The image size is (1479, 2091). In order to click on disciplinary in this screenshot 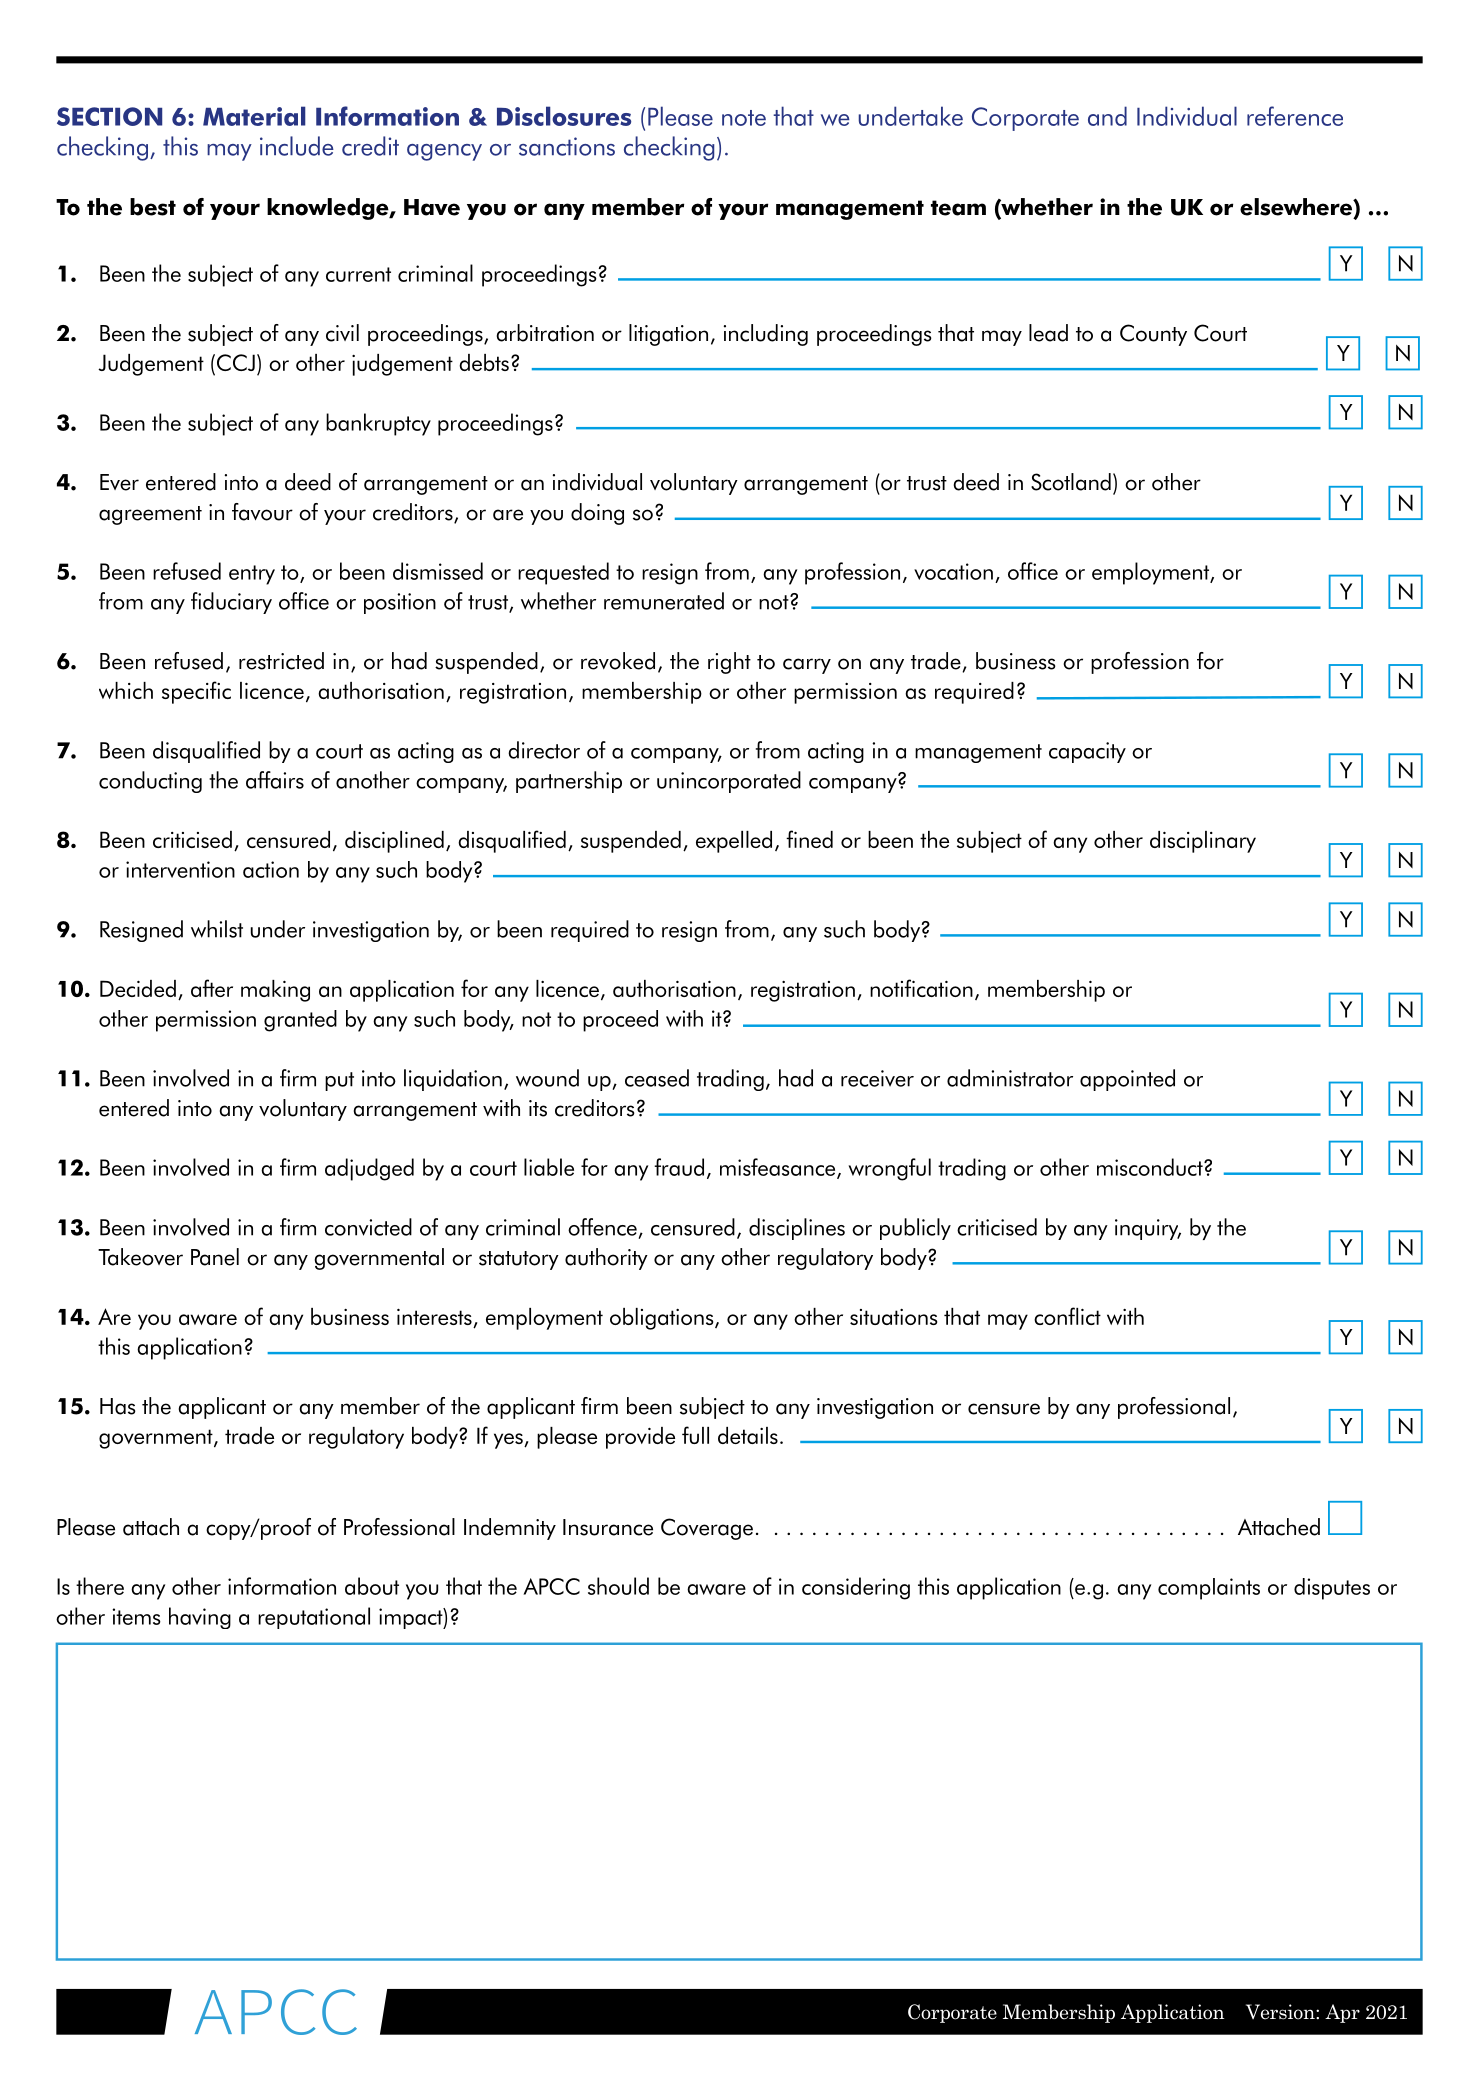, I will do `click(1203, 842)`.
